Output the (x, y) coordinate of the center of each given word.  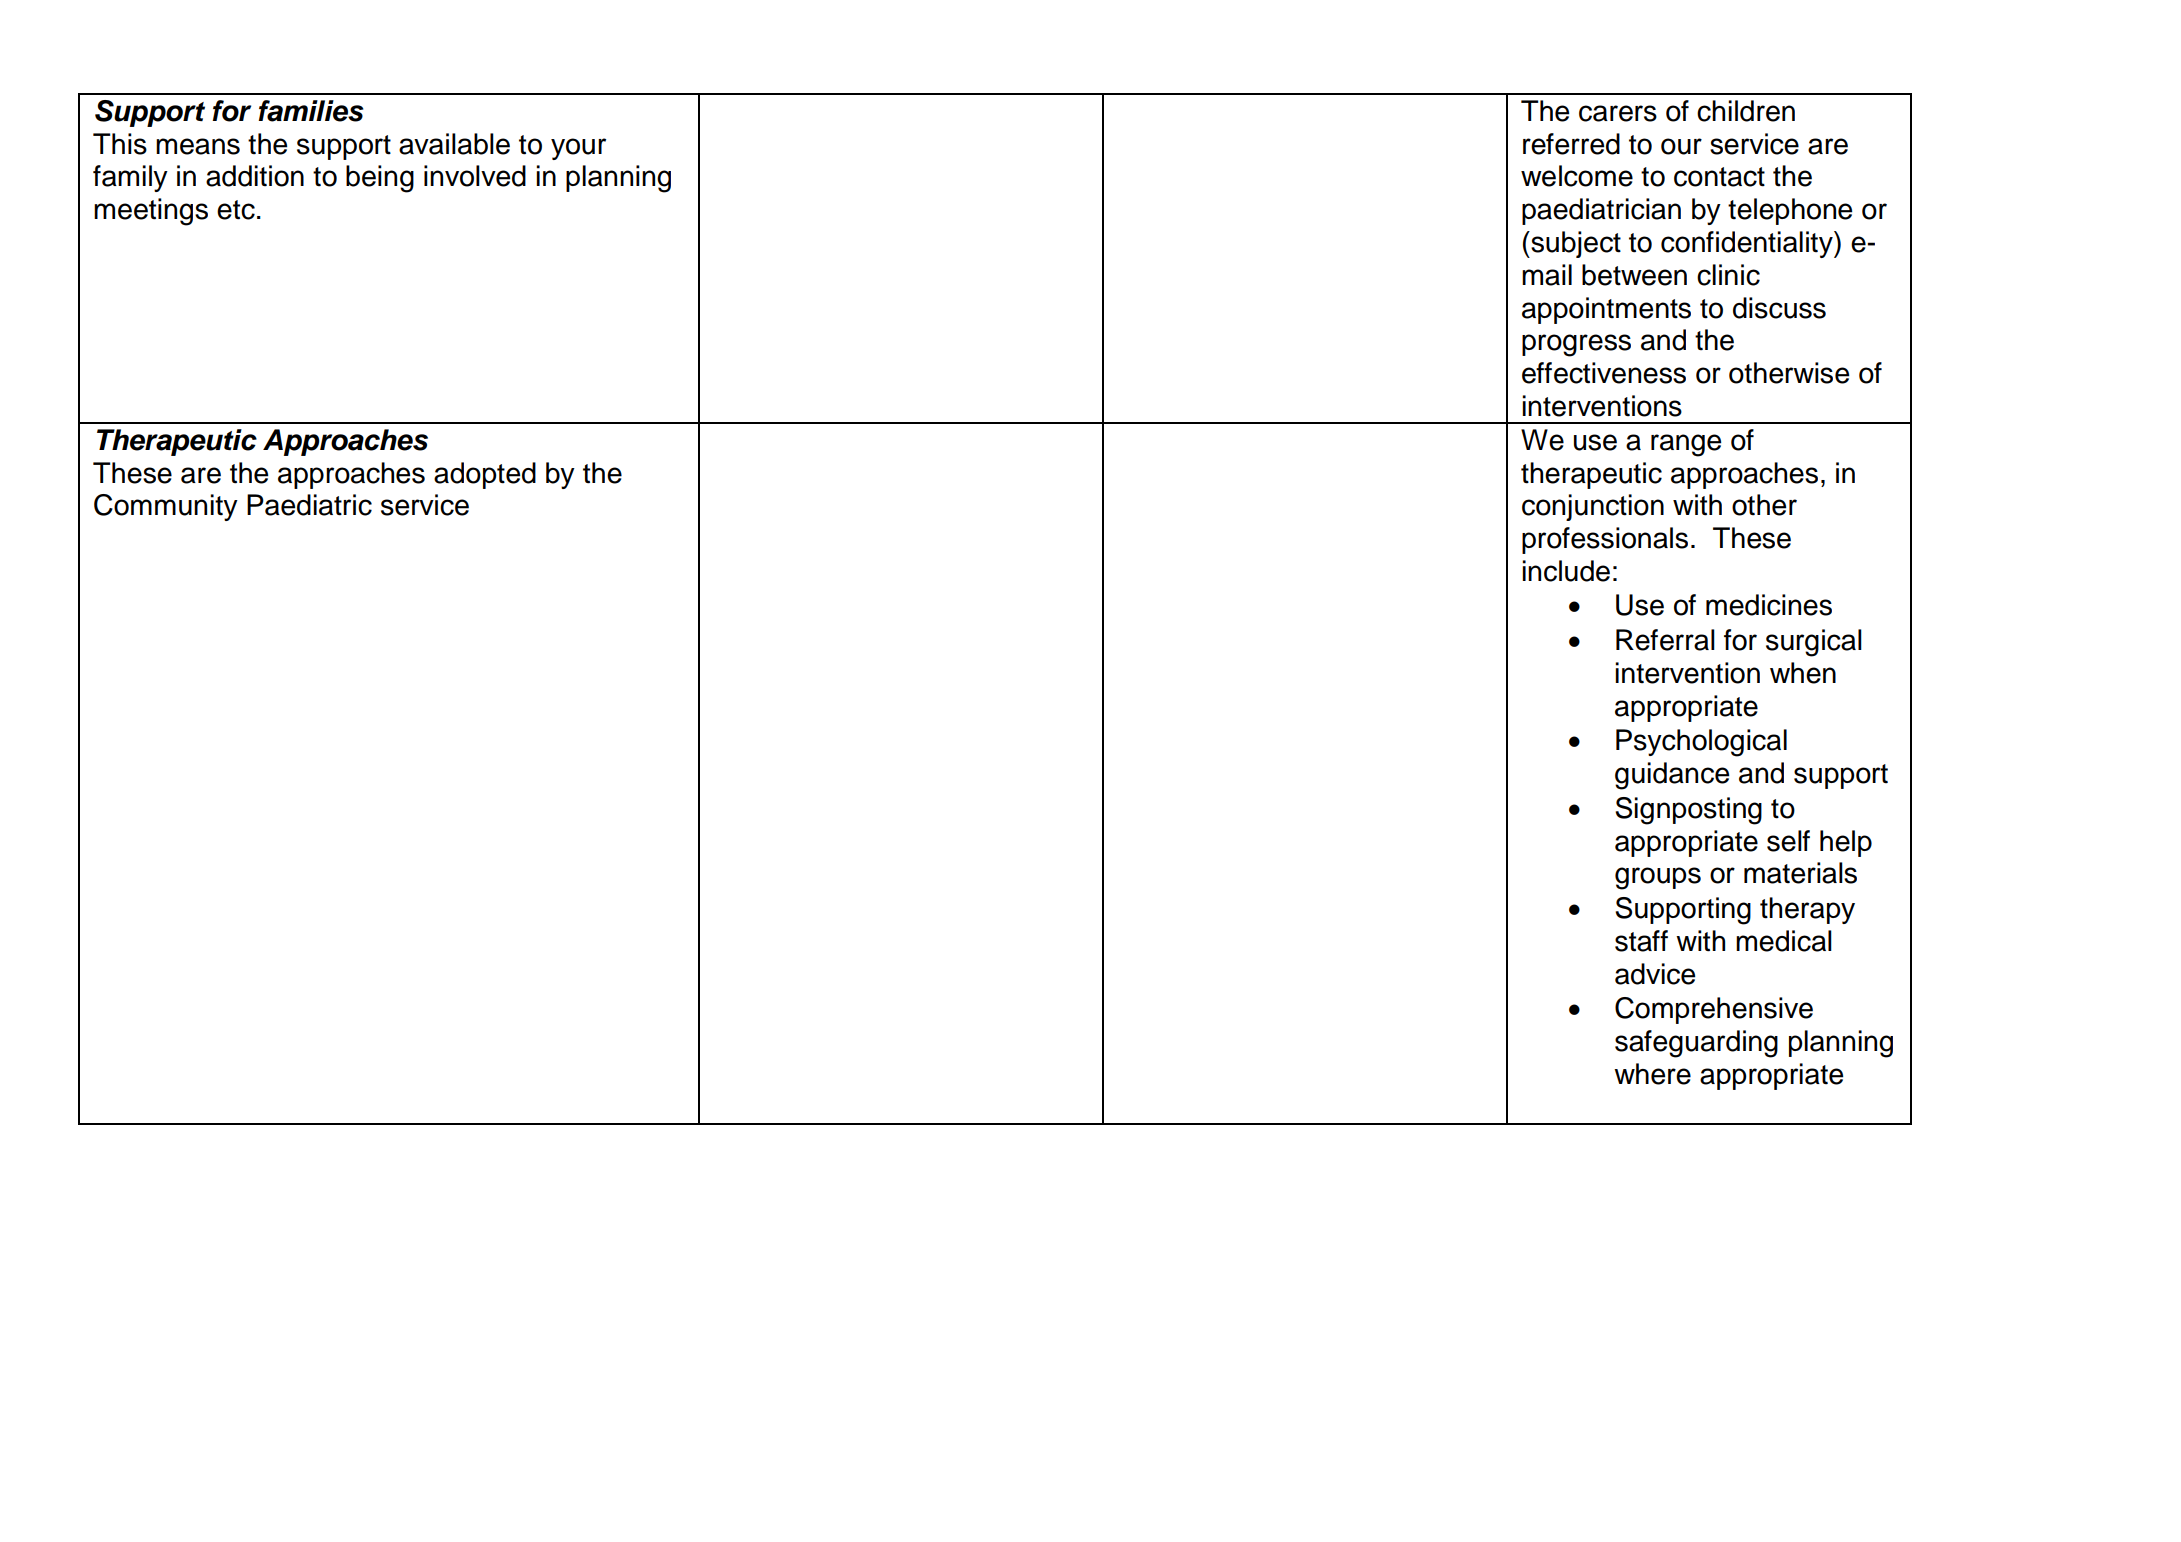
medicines (1769, 605)
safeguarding (1696, 1044)
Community (166, 507)
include (1566, 571)
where (1652, 1074)
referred (1571, 144)
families (311, 111)
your (578, 149)
